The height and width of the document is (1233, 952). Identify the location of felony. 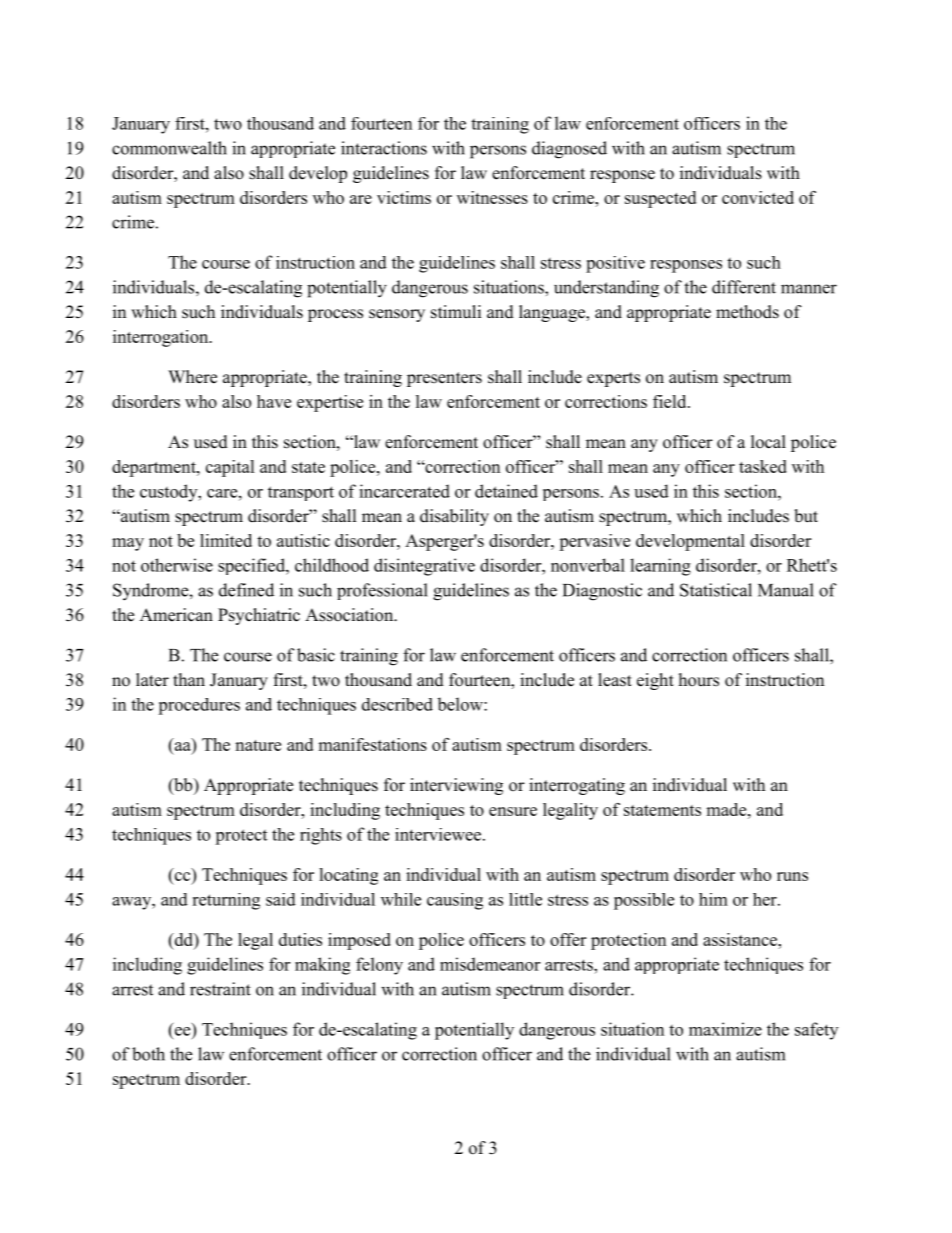
(379, 966).
